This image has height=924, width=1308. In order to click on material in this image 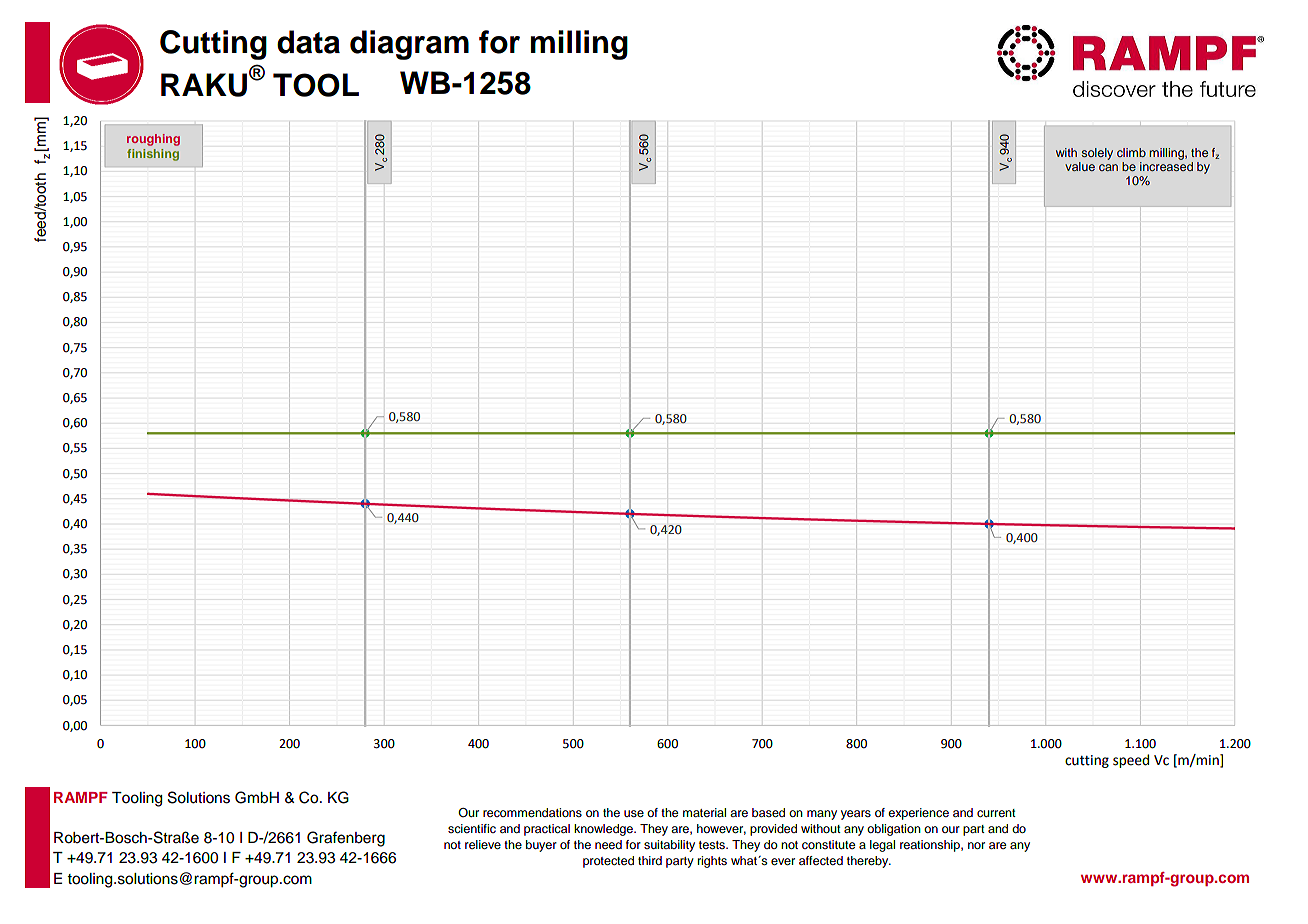, I will do `click(704, 812)`.
